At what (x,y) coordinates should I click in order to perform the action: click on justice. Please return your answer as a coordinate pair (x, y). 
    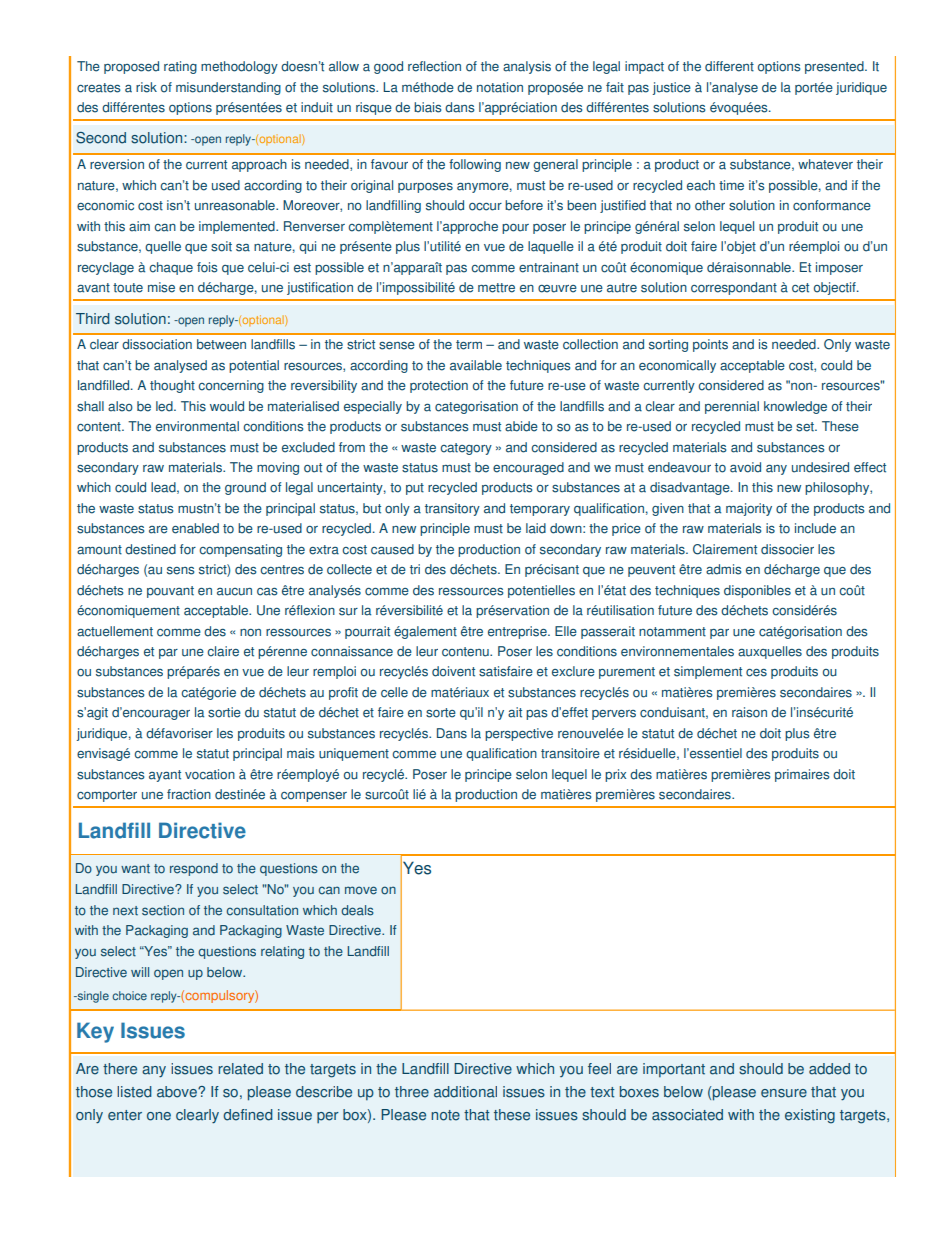
    Looking at the image, I should click on (671, 88).
